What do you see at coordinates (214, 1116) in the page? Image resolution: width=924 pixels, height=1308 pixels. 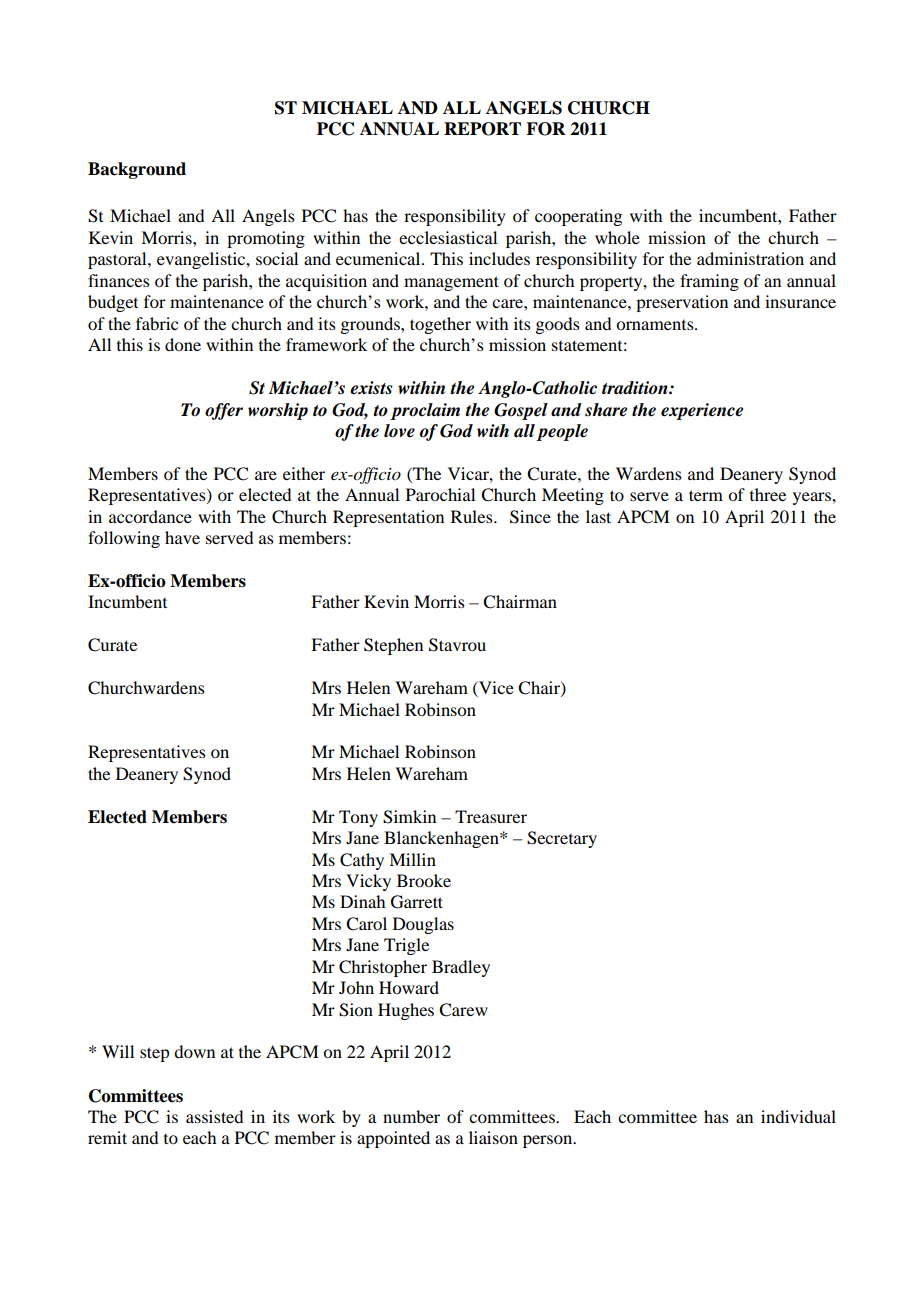 I see `assisted` at bounding box center [214, 1116].
